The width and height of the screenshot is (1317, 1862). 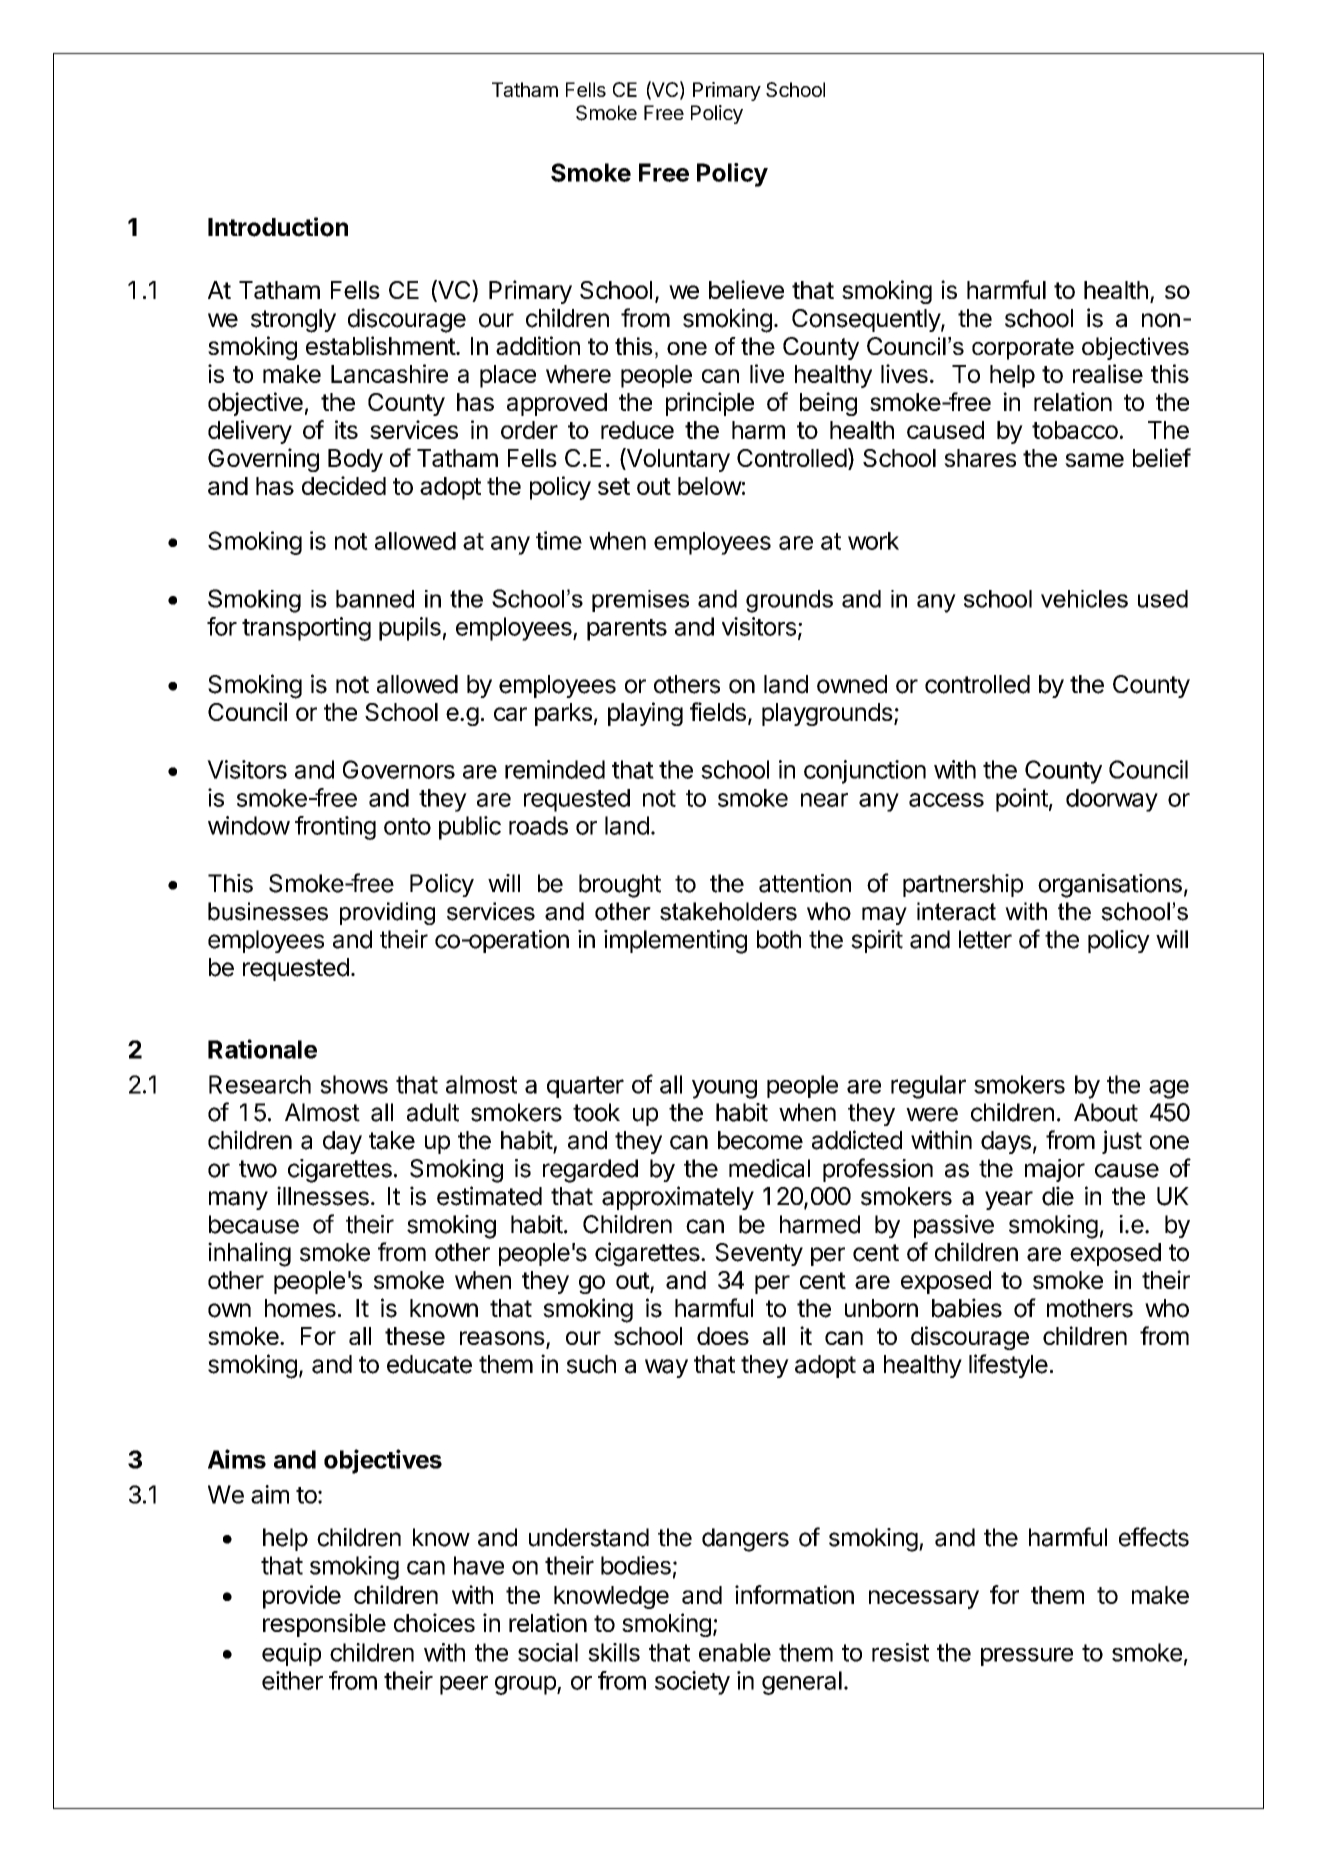 I want to click on strongly, so click(x=293, y=321).
